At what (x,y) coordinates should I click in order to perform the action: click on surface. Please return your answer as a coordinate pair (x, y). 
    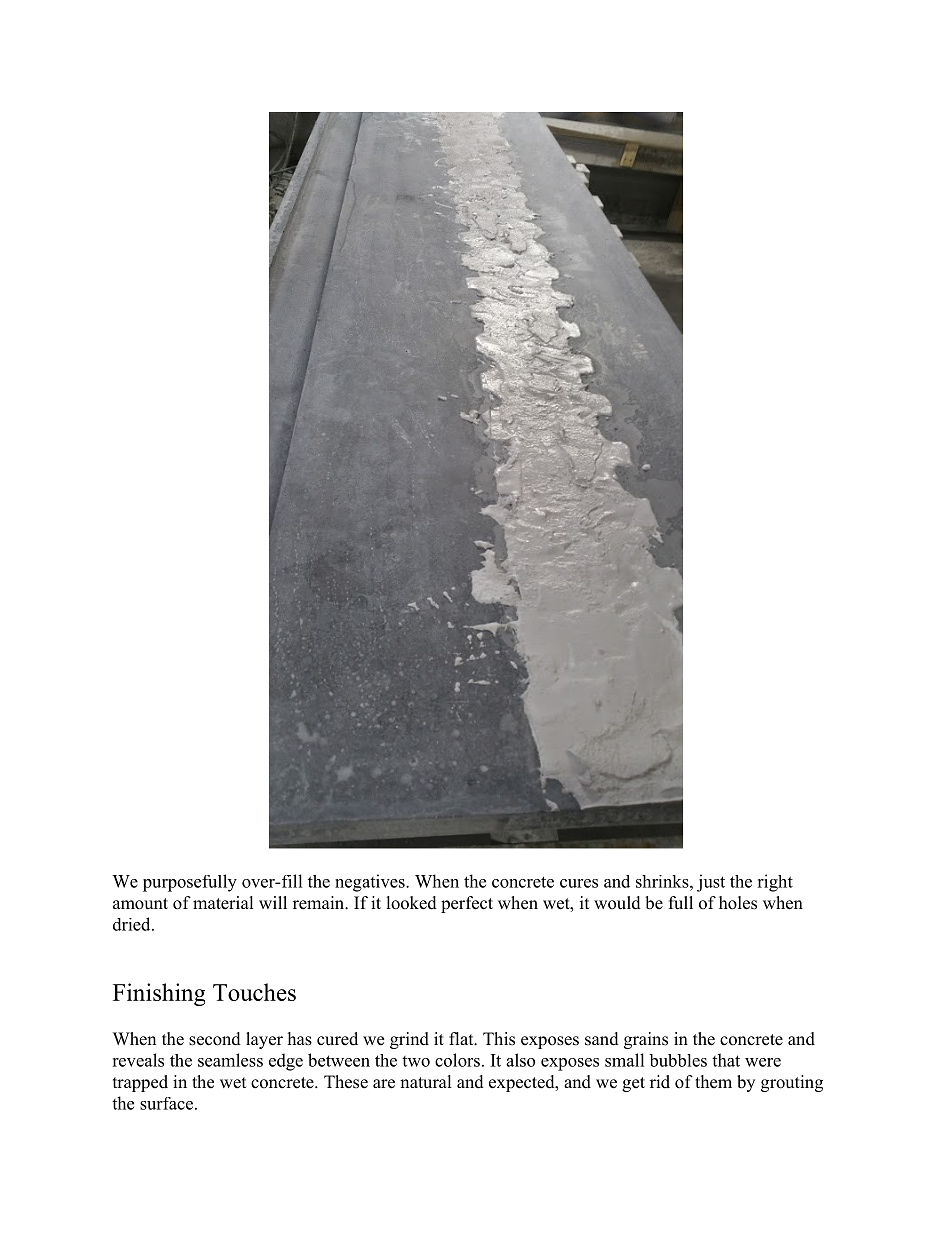
    Looking at the image, I should click on (166, 1103).
